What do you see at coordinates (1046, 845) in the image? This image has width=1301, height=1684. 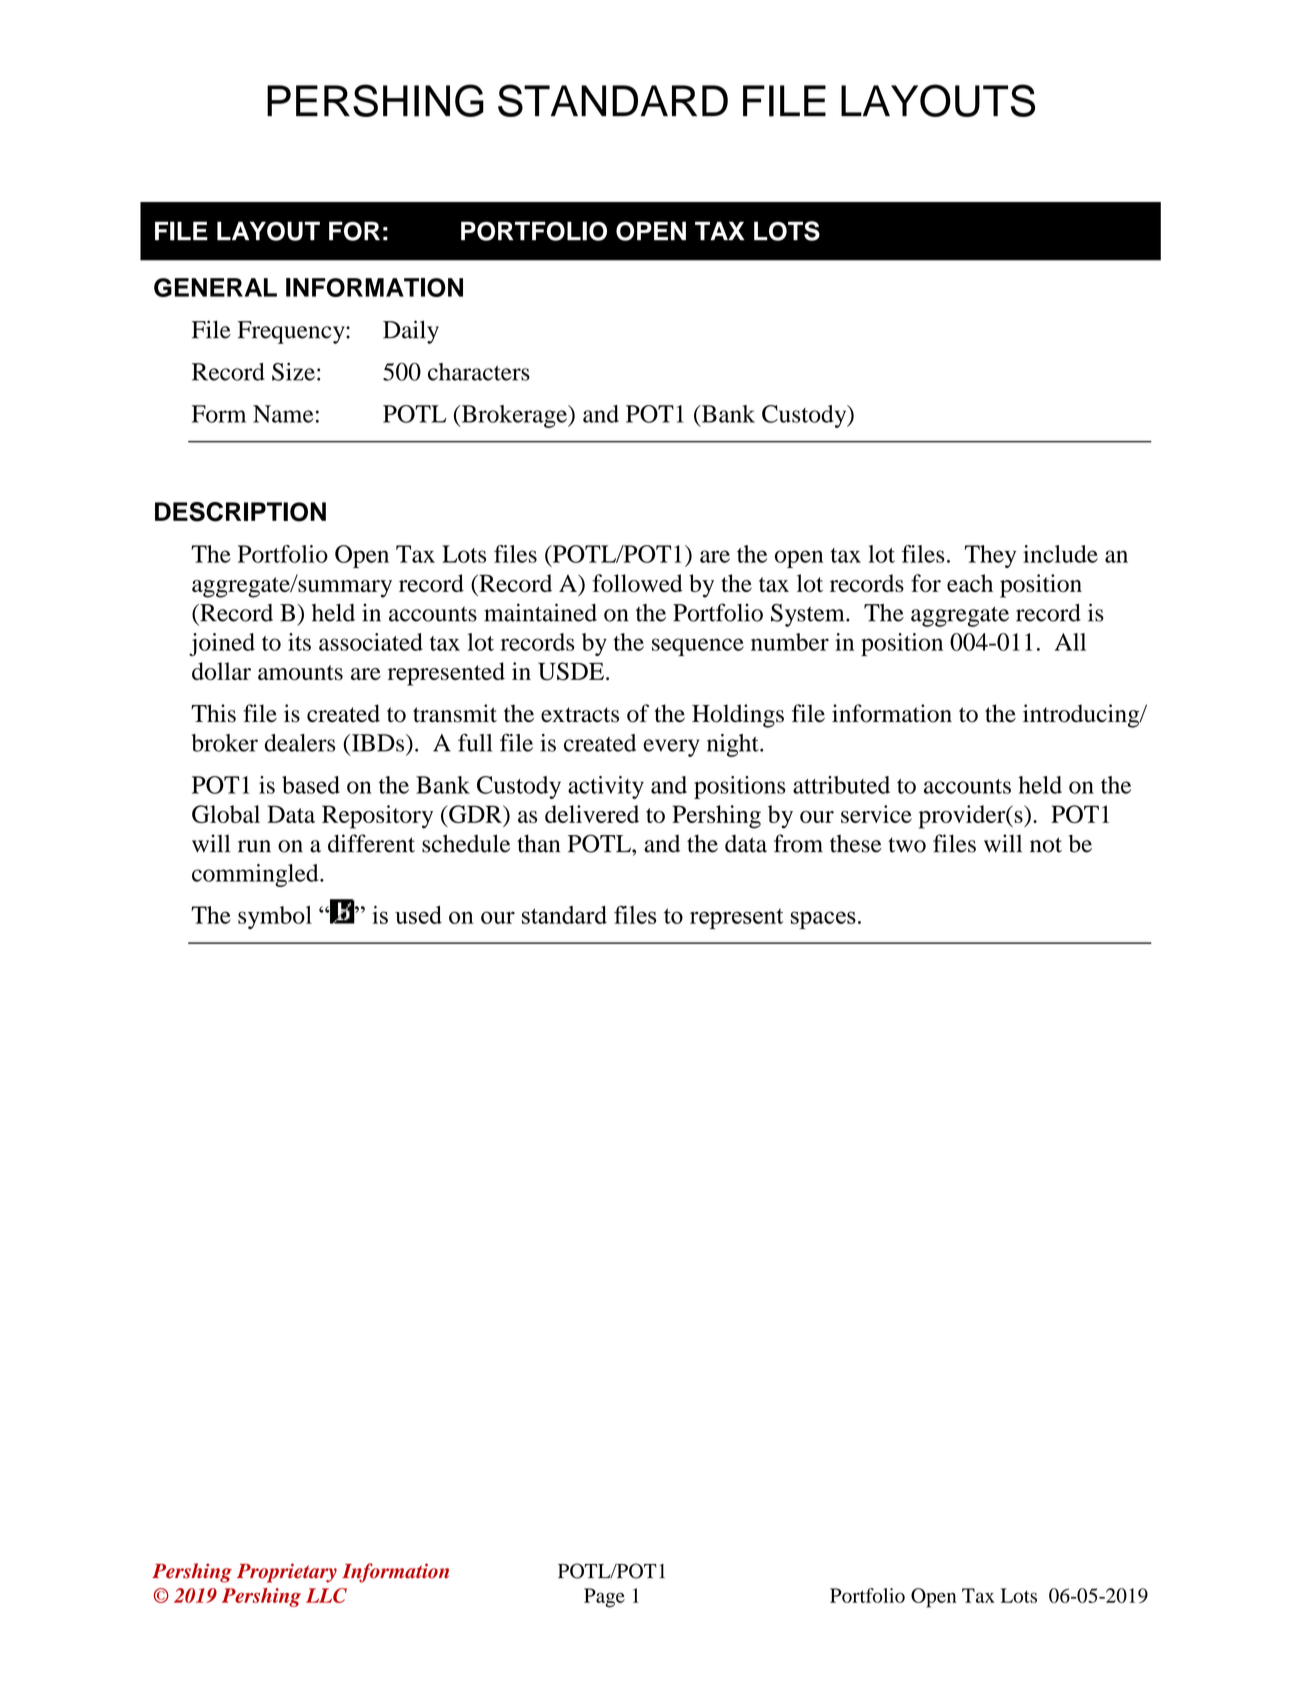 I see `not` at bounding box center [1046, 845].
